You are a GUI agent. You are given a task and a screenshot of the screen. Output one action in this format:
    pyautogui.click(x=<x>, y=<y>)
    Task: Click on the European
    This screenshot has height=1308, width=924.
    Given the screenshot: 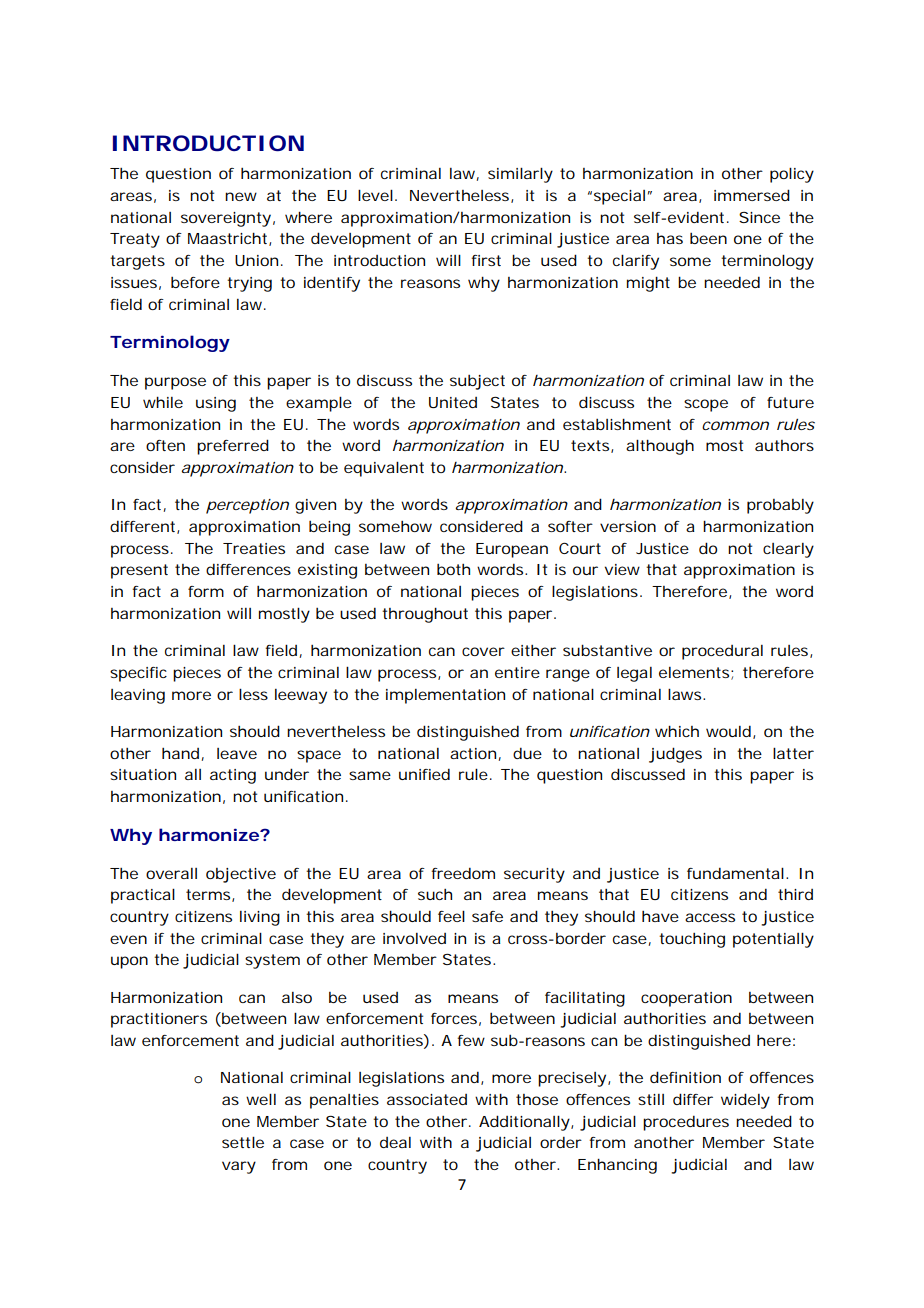 What is the action you would take?
    pyautogui.click(x=512, y=550)
